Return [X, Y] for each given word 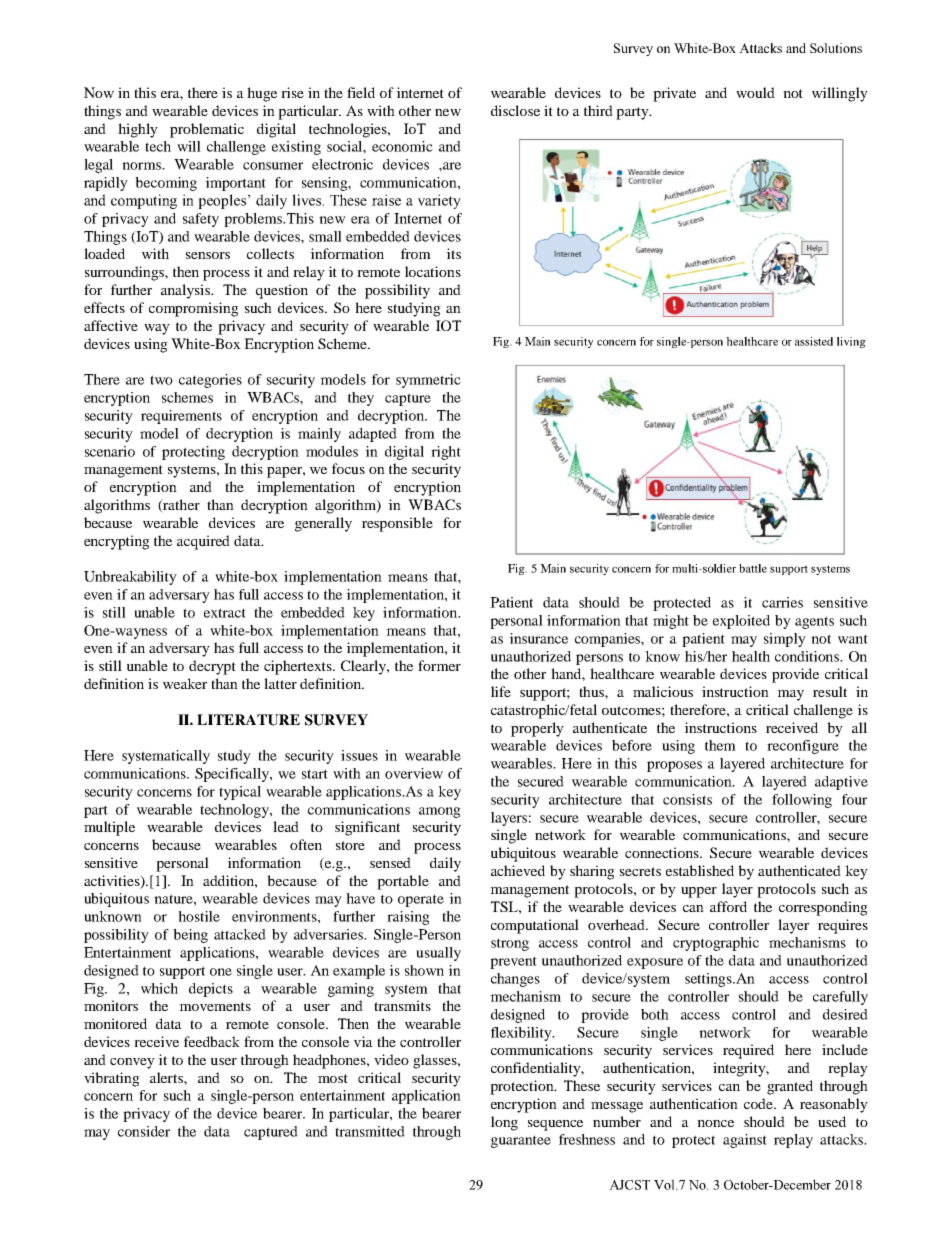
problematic [207, 130]
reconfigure [803, 747]
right [446, 453]
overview [414, 773]
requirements [181, 417]
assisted [814, 341]
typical [240, 793]
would [755, 92]
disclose [515, 110]
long [504, 1123]
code [760, 1103]
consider [144, 1131]
